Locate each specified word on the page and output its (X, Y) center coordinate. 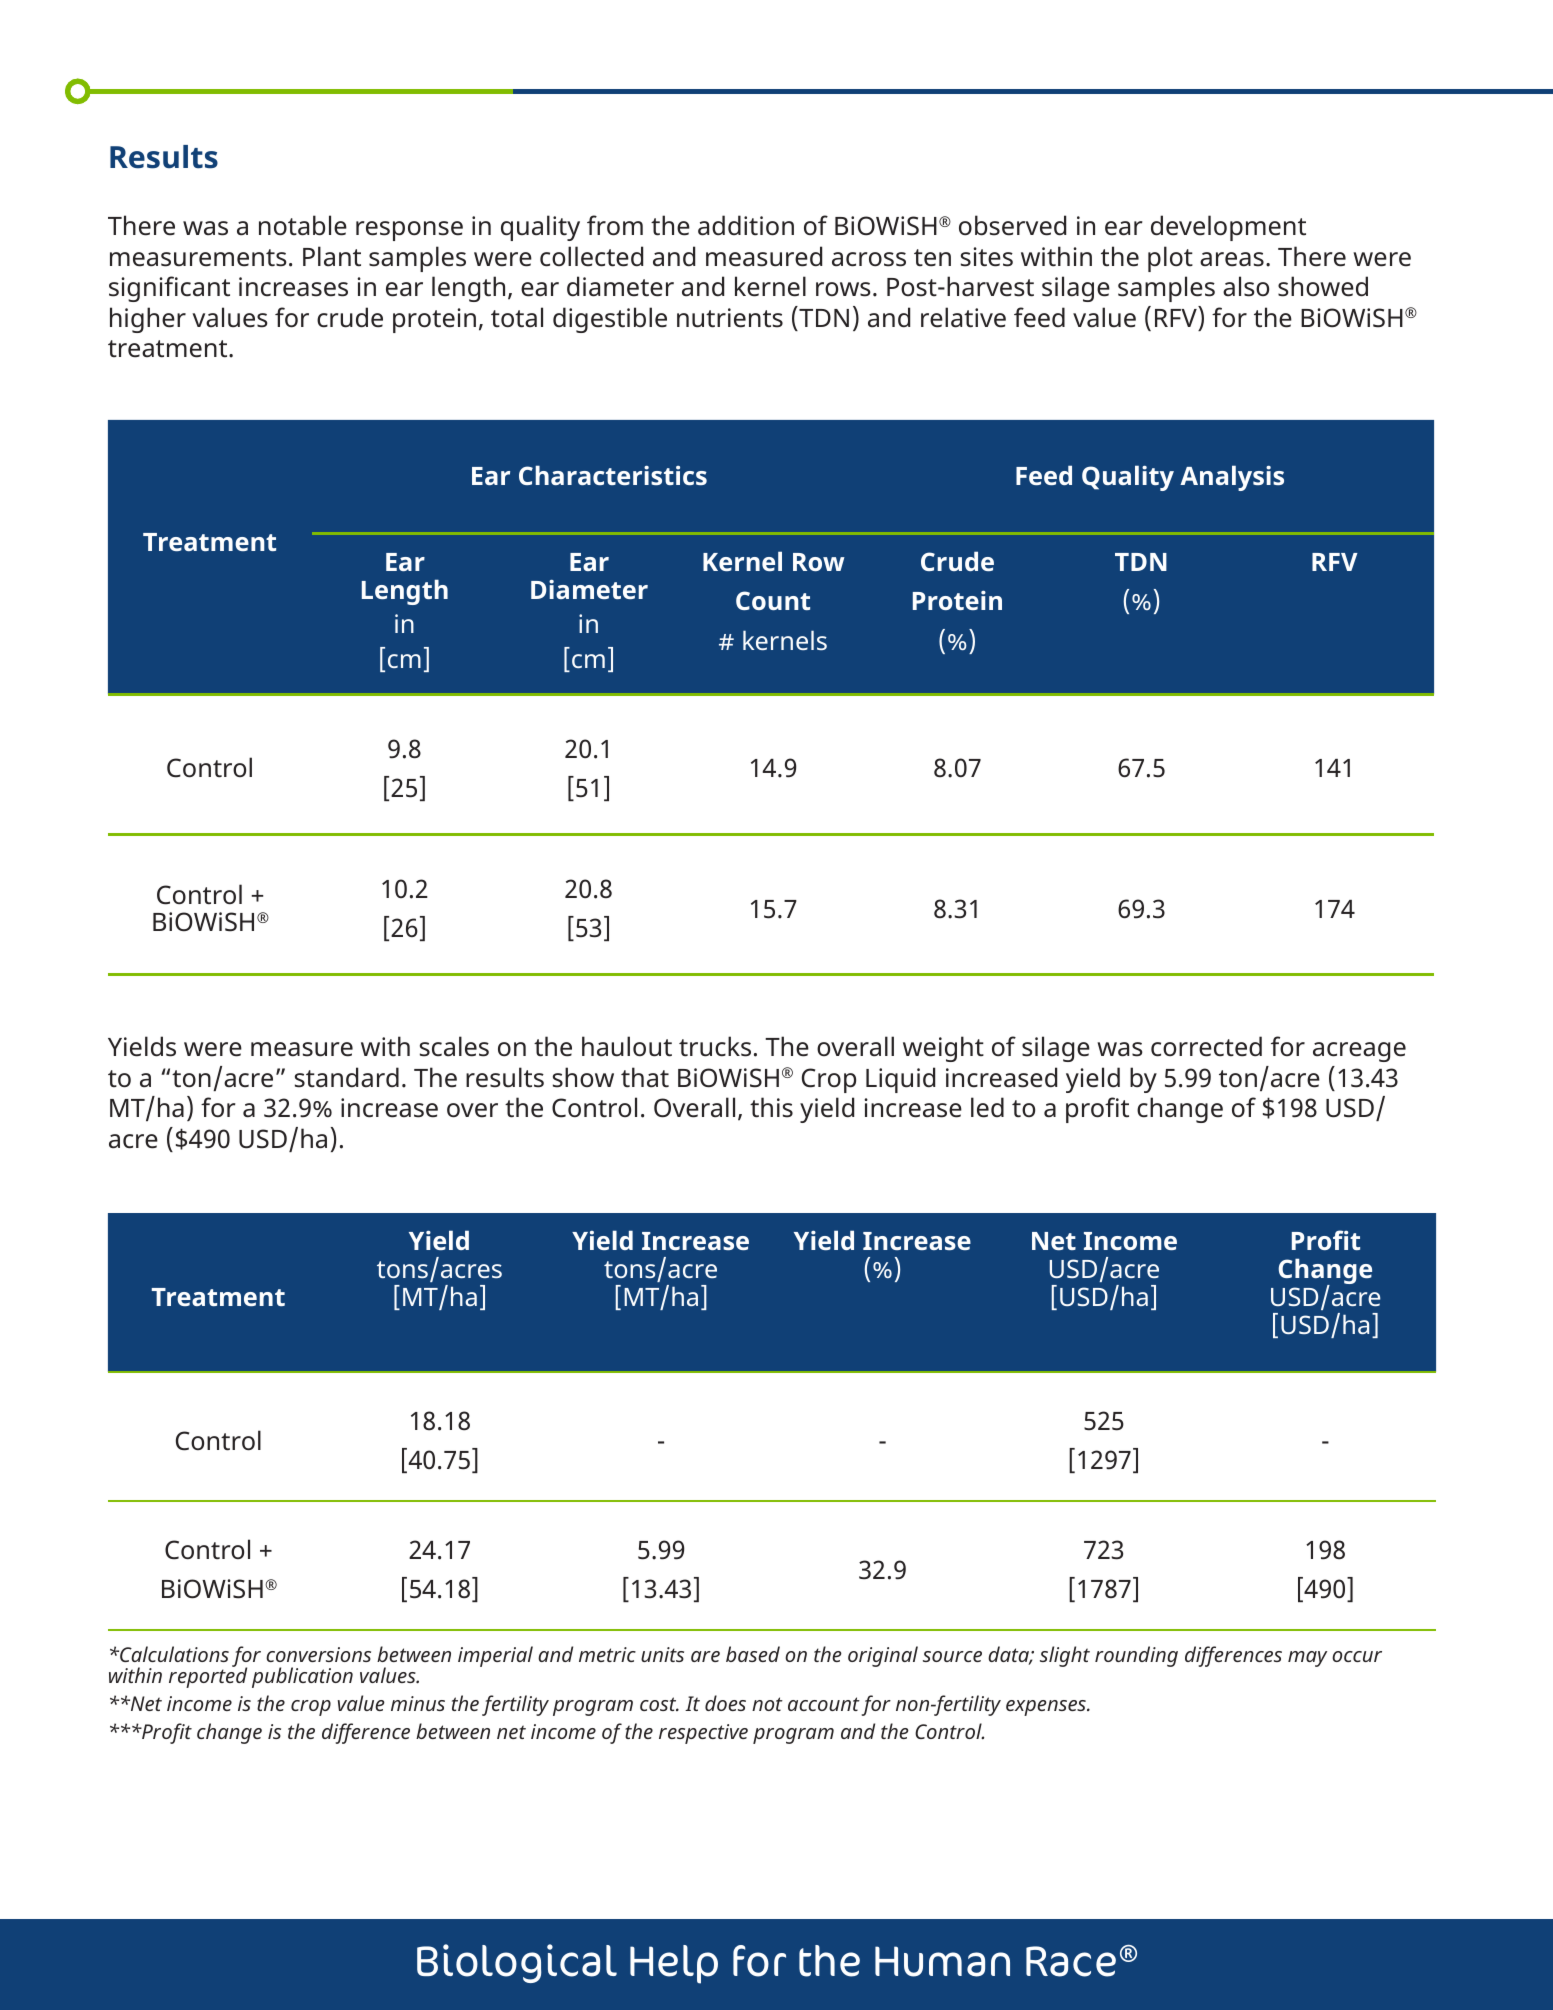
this (771, 1107)
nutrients (730, 318)
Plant (332, 256)
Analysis (1232, 478)
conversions (318, 1654)
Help (674, 1964)
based (753, 1654)
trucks (715, 1046)
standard (347, 1077)
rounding (1136, 1656)
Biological (517, 1963)
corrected (1206, 1046)
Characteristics (613, 475)
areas (1232, 259)
